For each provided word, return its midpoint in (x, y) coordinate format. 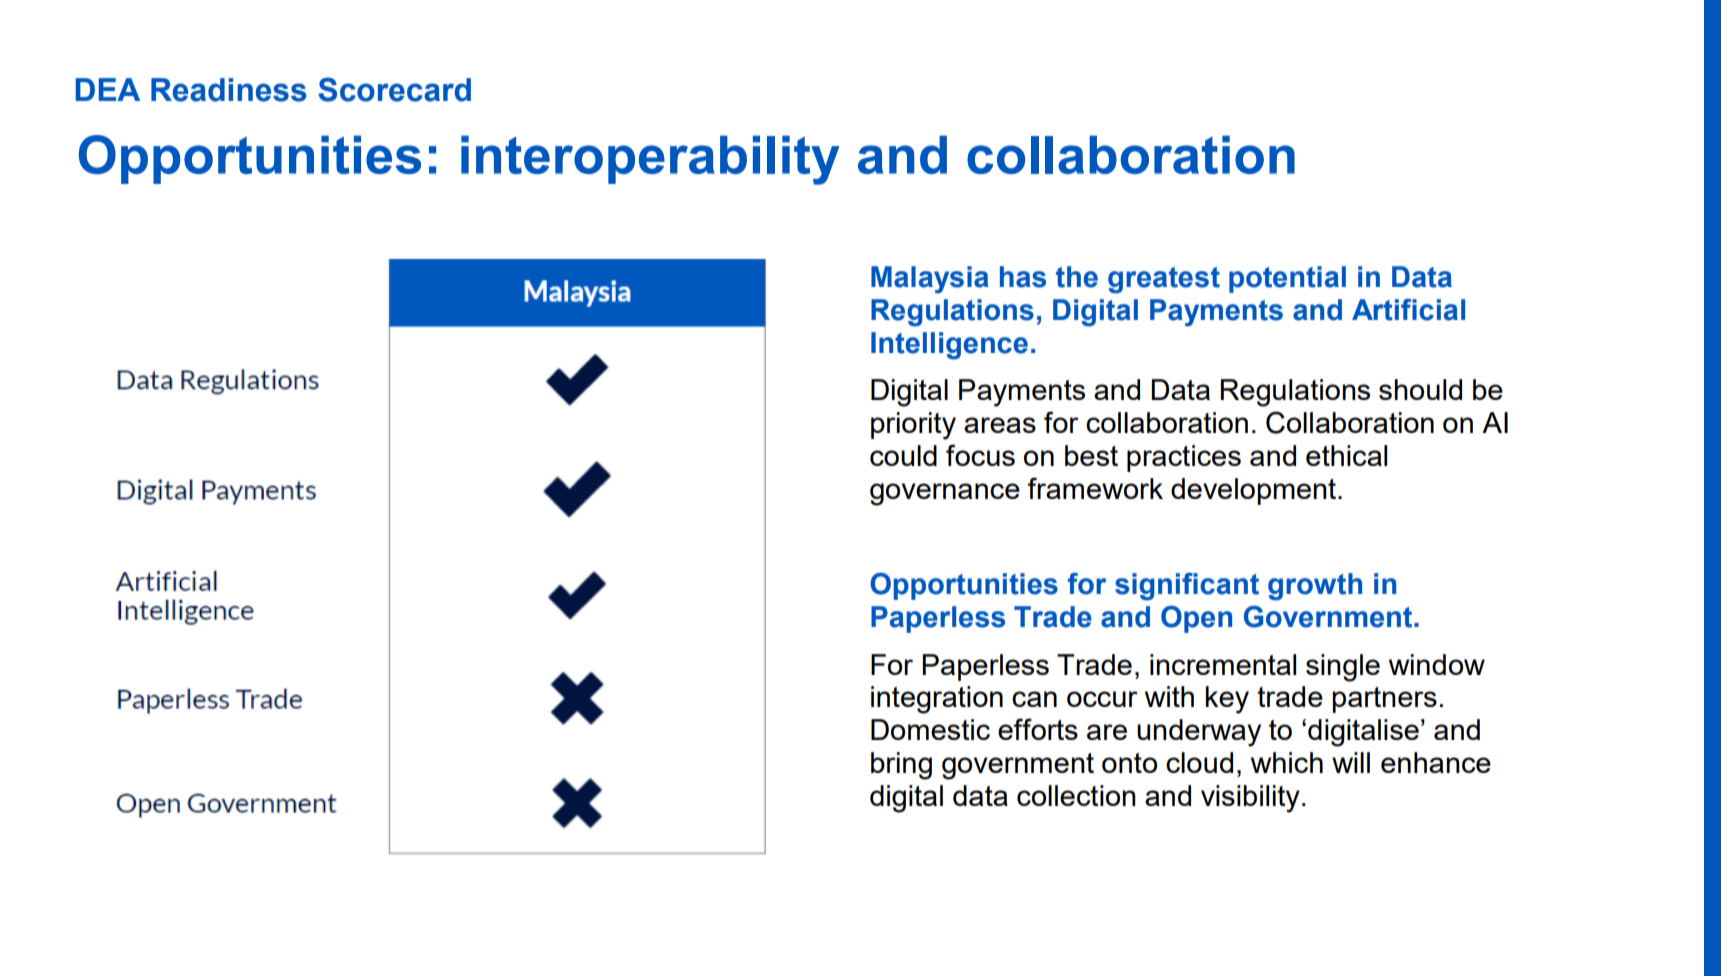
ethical (1346, 455)
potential (1287, 279)
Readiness (229, 90)
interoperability (650, 160)
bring (901, 766)
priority (913, 426)
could (903, 455)
